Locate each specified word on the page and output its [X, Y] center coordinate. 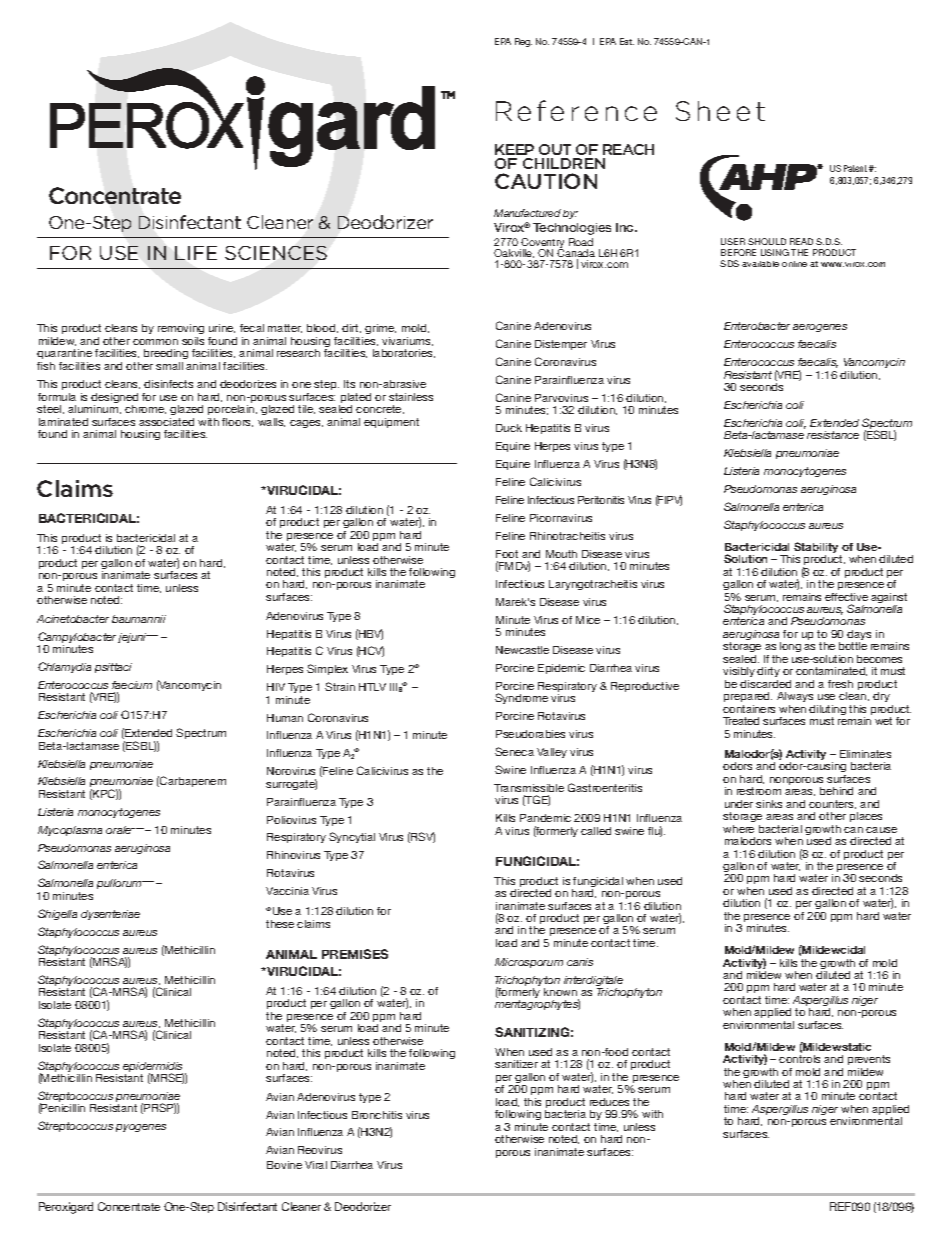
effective [846, 597]
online [794, 264]
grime [380, 331]
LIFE [196, 253]
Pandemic [545, 818]
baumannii [139, 619]
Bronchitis [377, 1115]
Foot [507, 554]
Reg [523, 42]
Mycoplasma [70, 831]
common [155, 342]
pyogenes [141, 1128]
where [738, 829]
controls [799, 1059]
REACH [628, 149]
